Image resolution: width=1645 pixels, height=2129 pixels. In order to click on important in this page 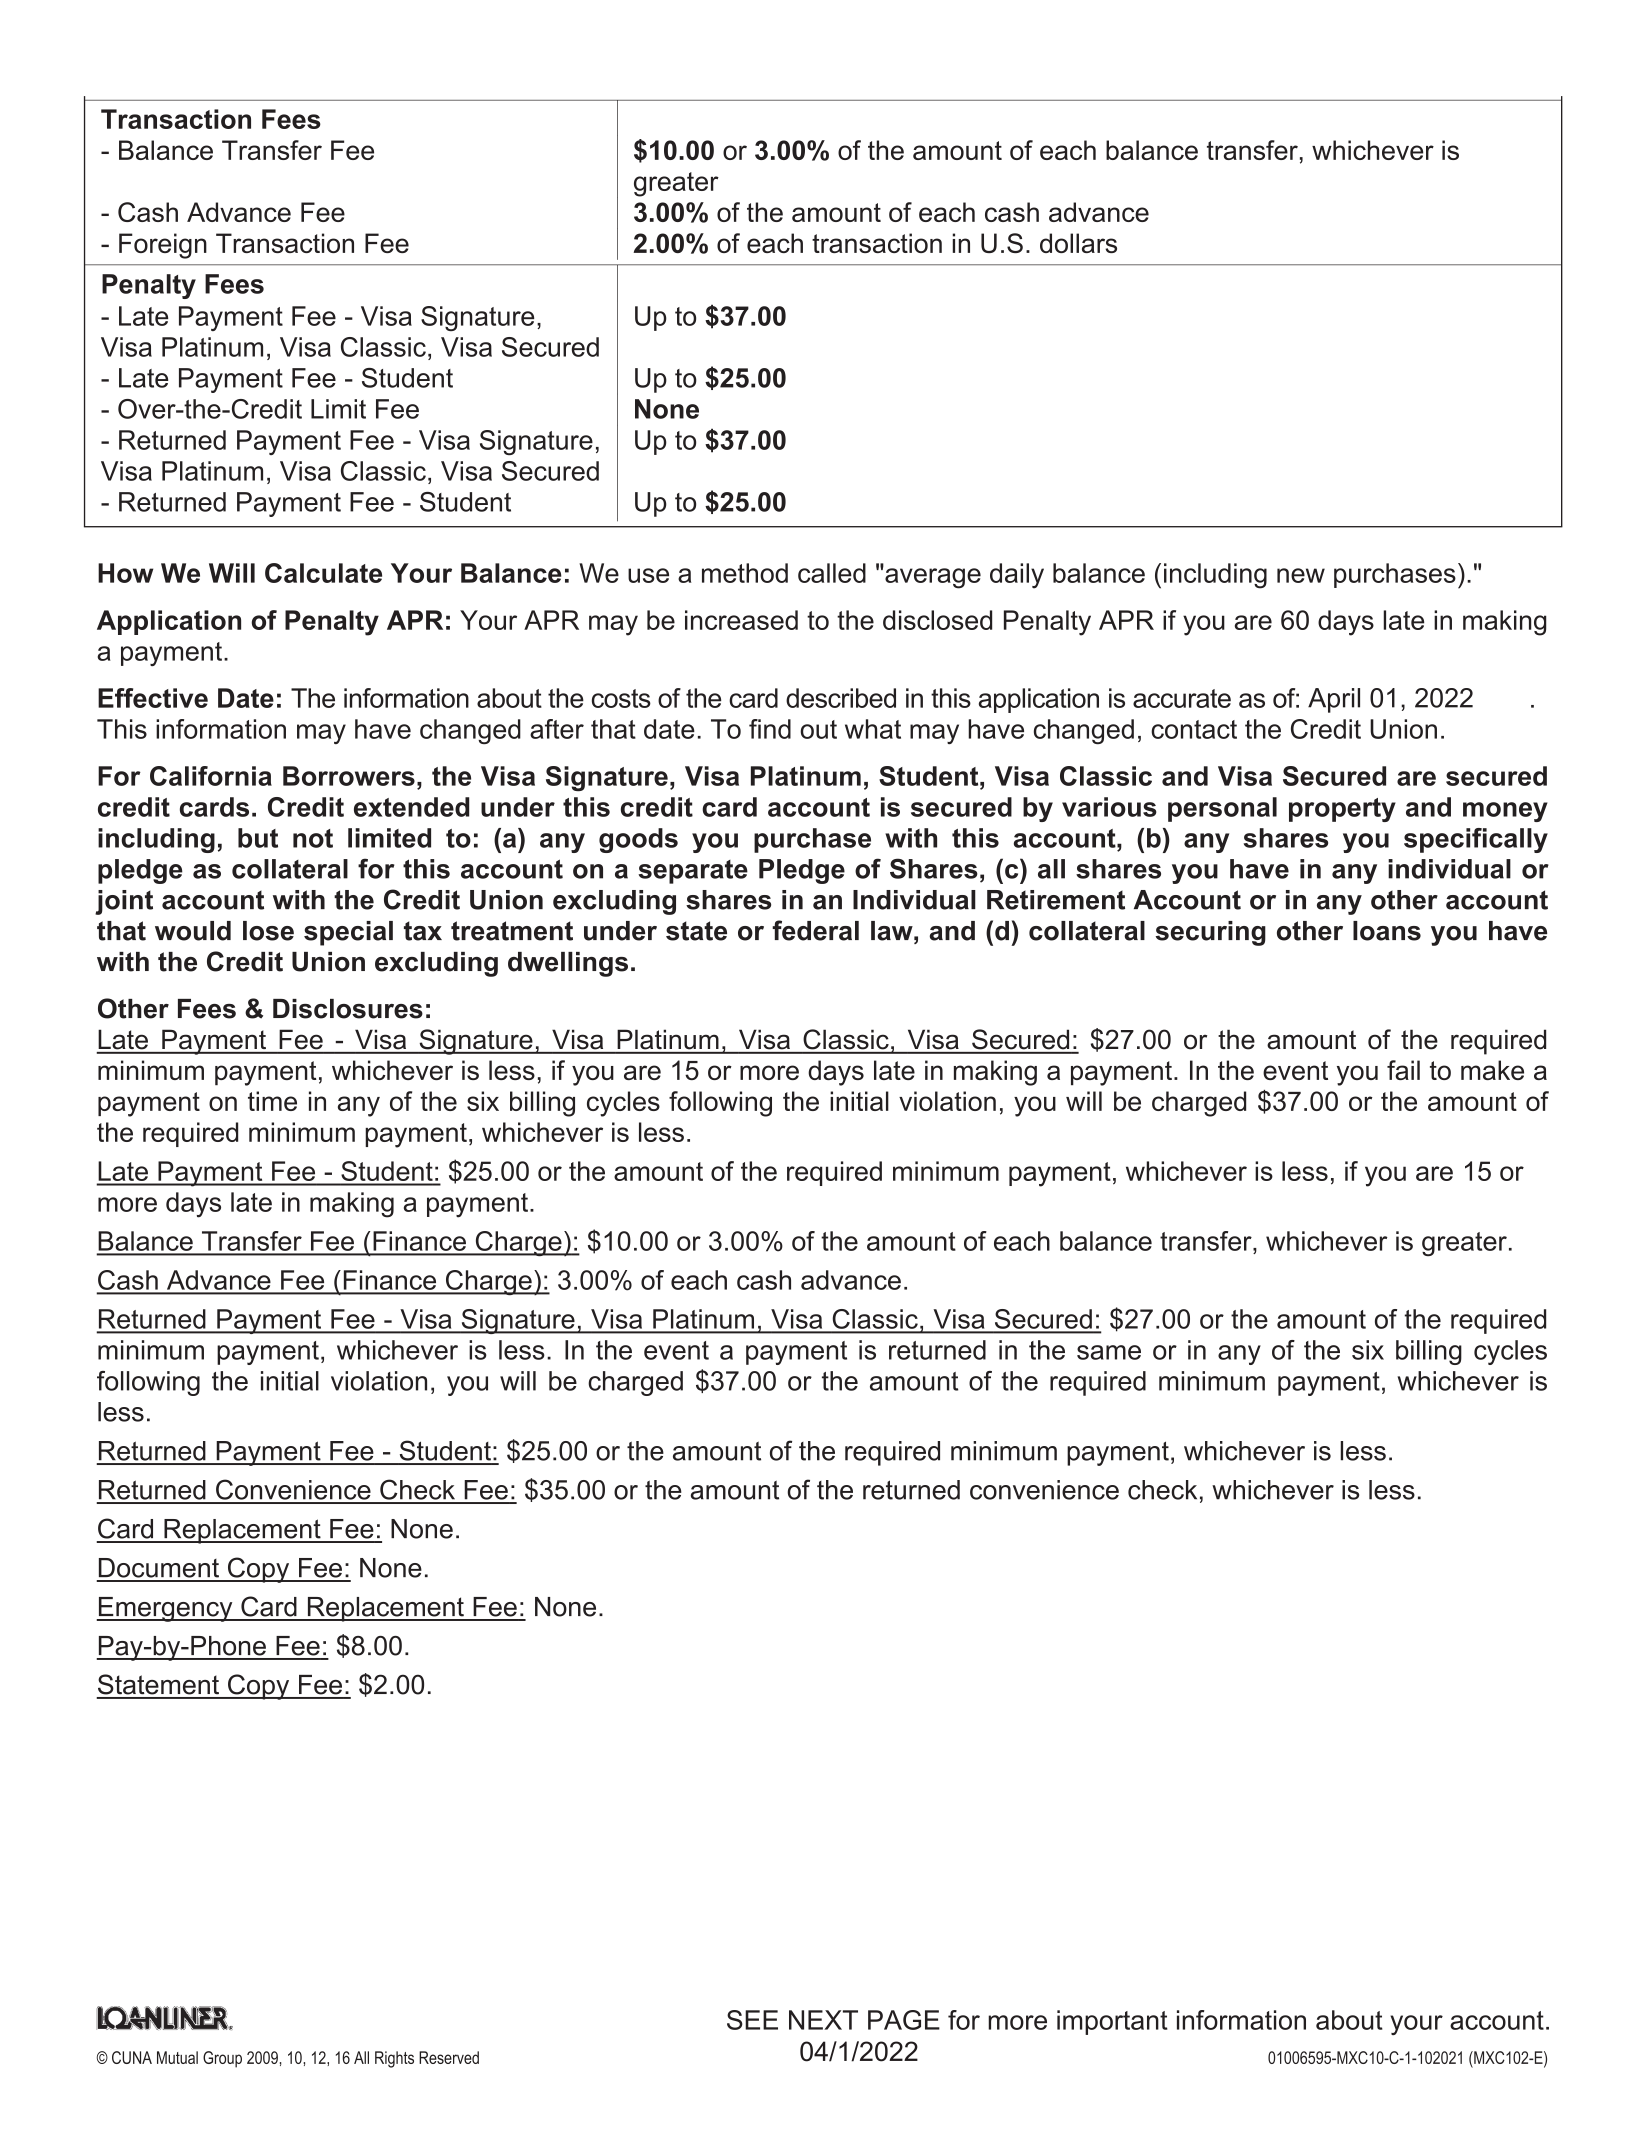, I will do `click(1112, 2022)`.
